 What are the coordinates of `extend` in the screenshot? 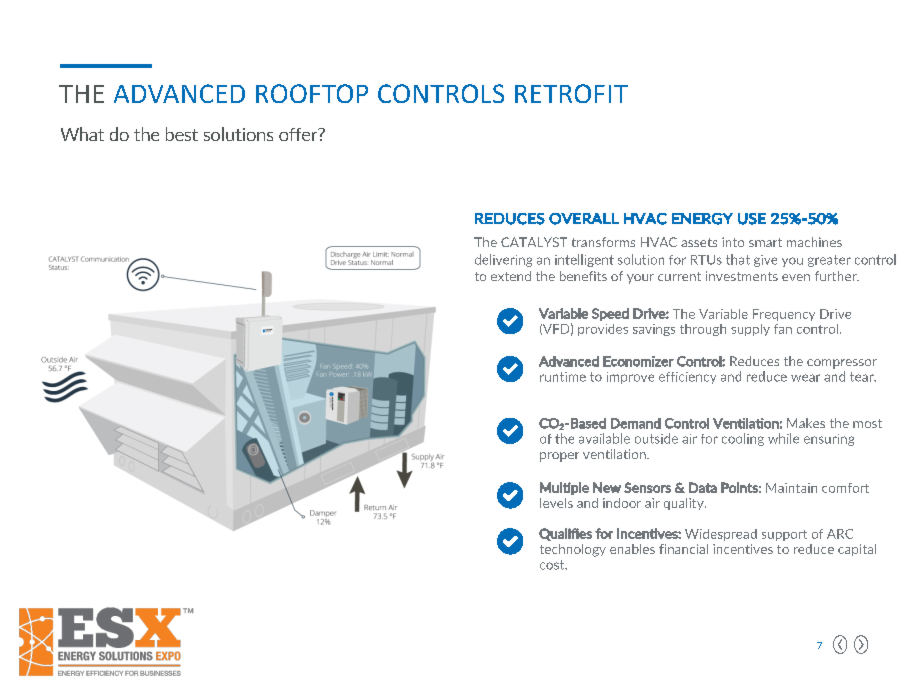 It's located at (511, 276).
